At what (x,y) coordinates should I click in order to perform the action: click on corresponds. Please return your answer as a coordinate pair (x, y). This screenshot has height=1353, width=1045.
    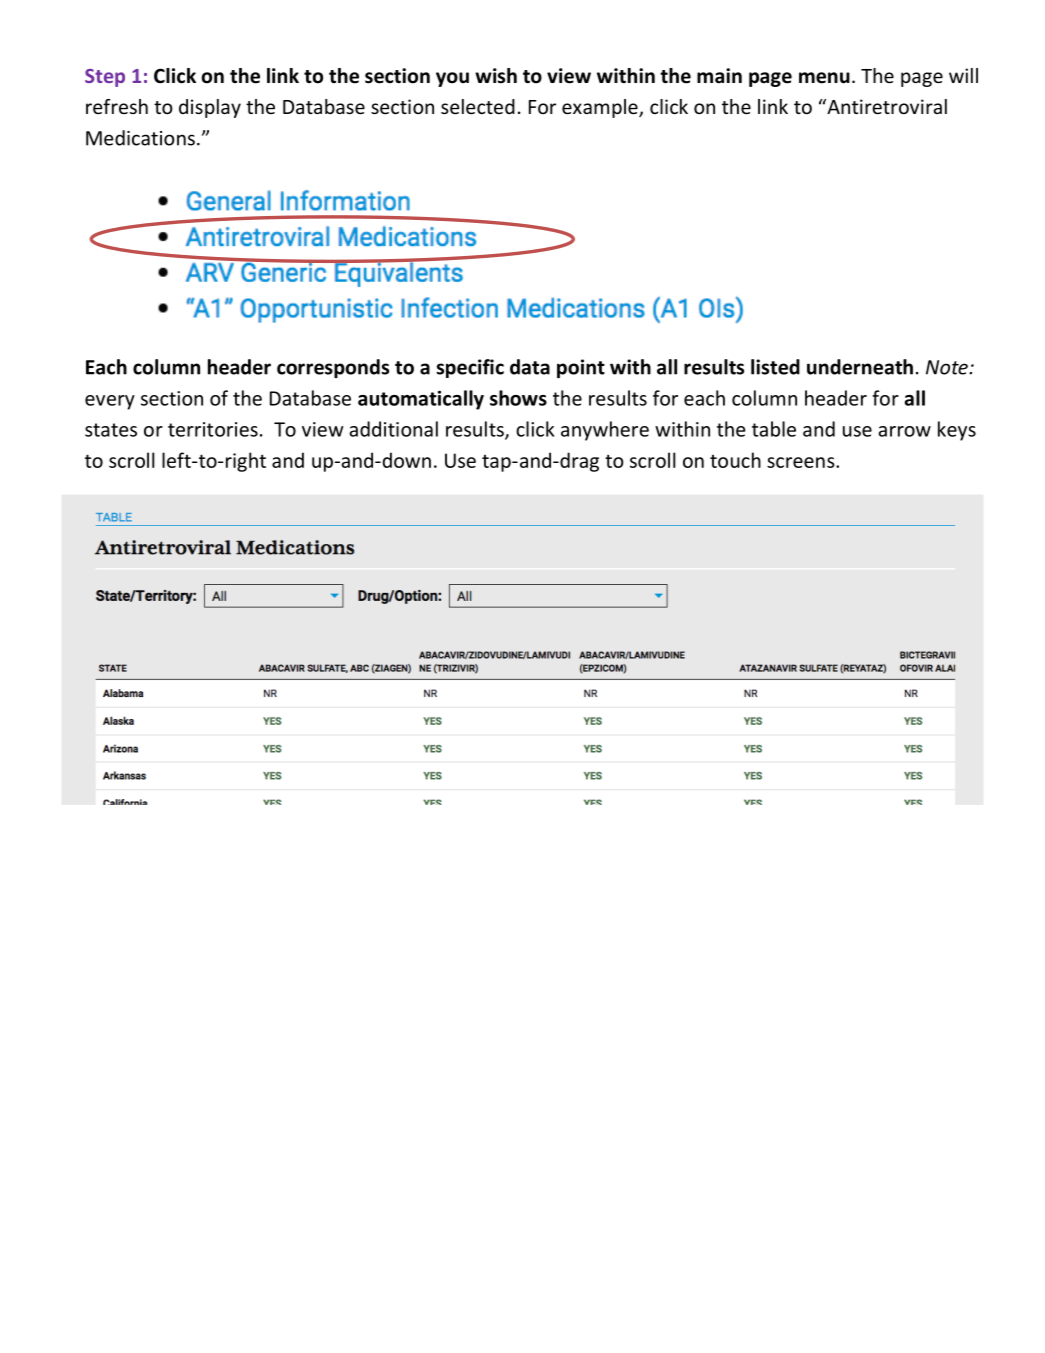
    Looking at the image, I should click on (333, 368).
